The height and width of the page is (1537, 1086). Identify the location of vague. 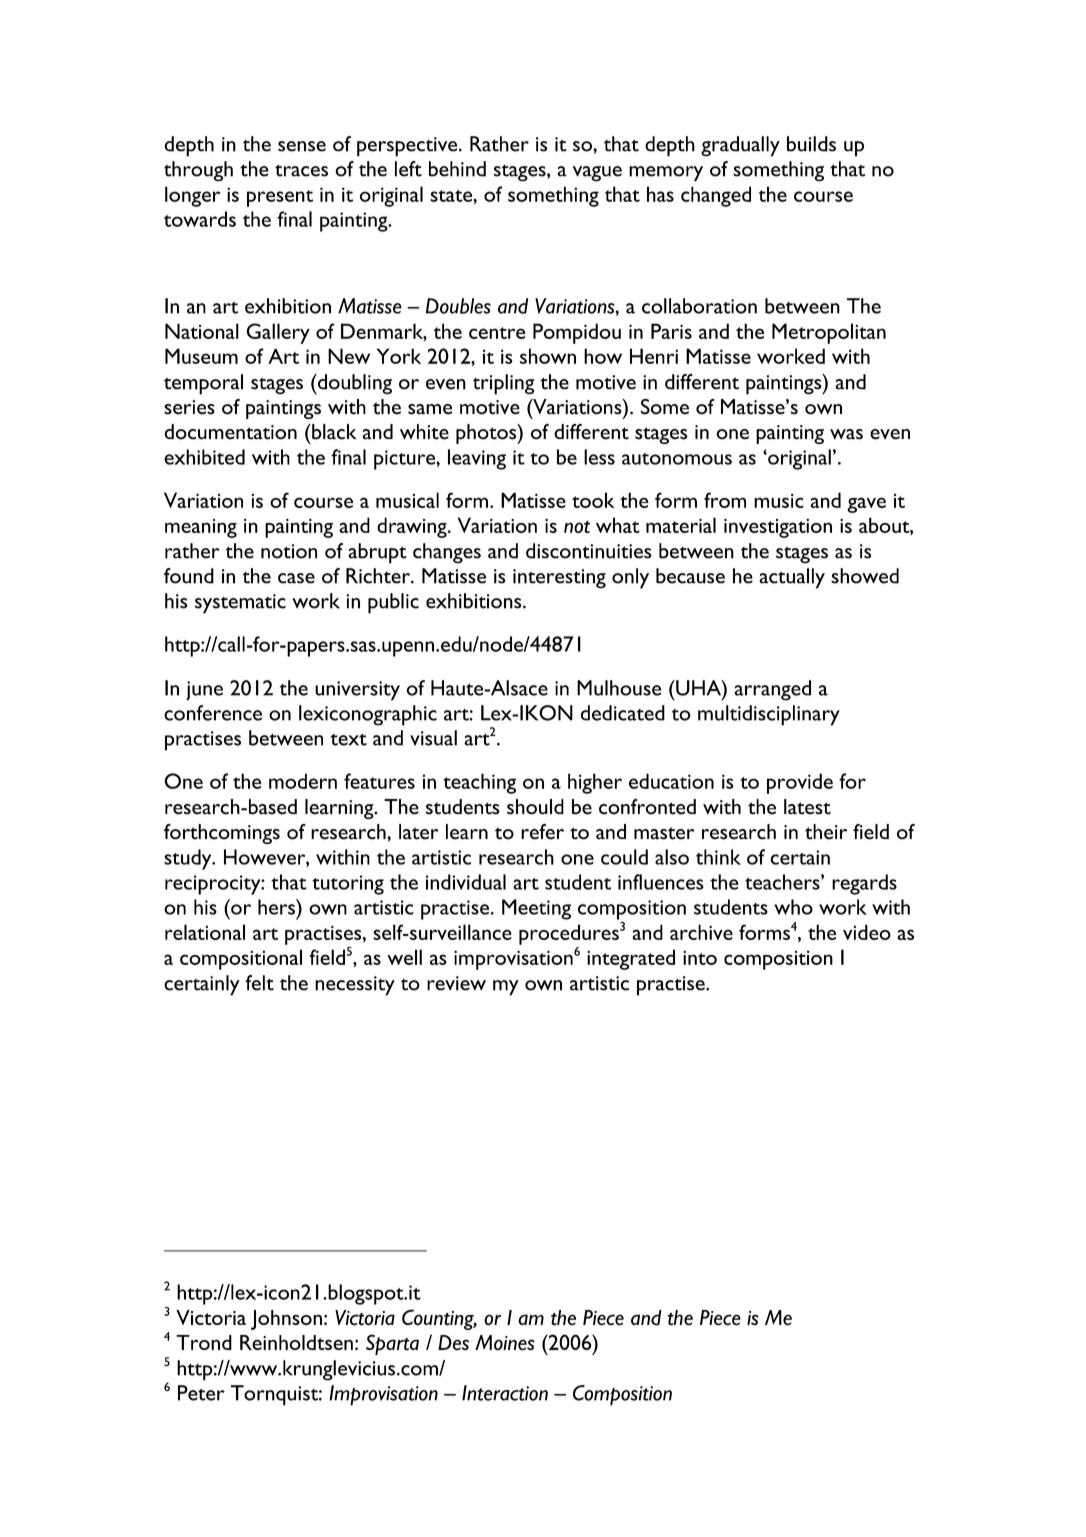
(597, 174).
